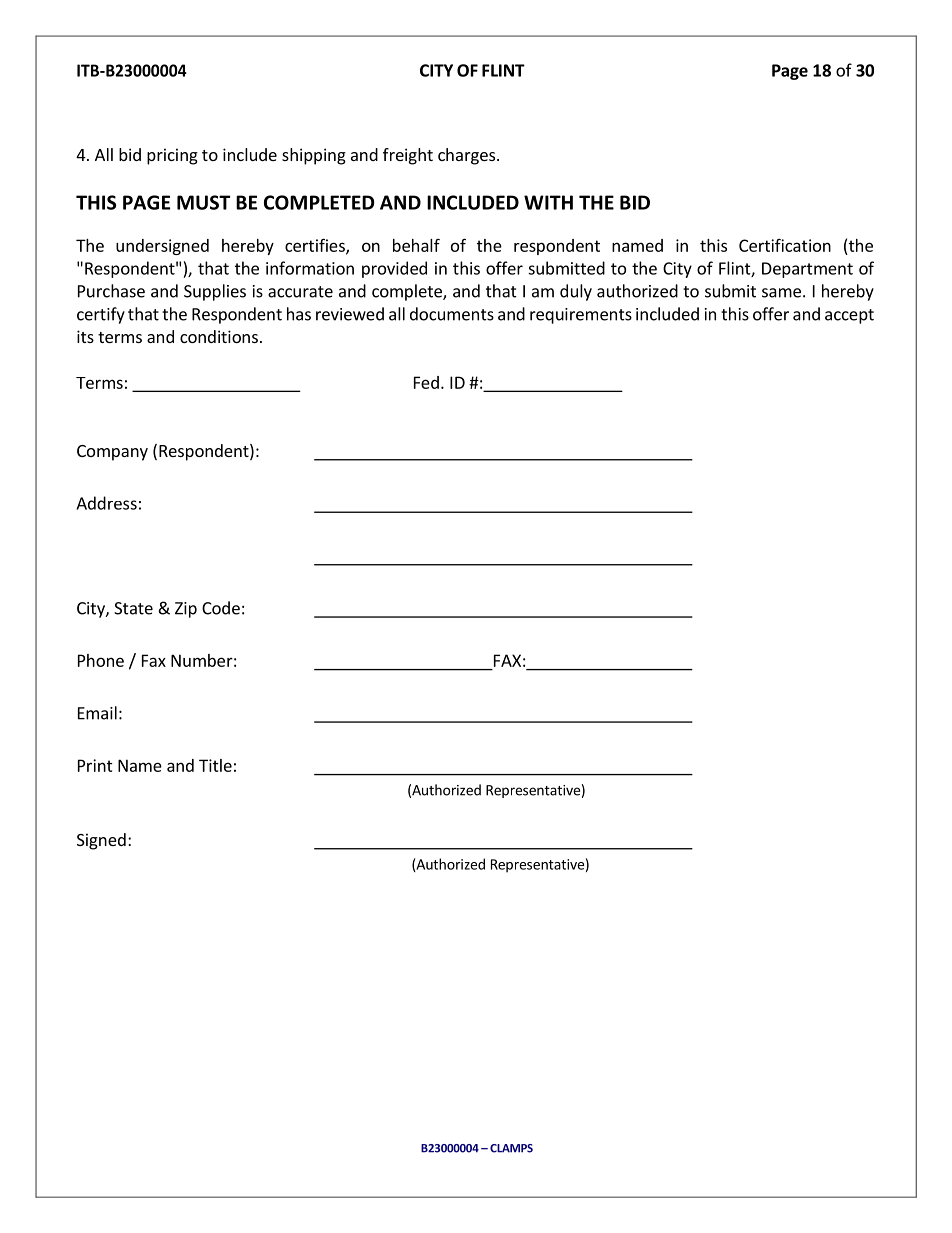 Image resolution: width=952 pixels, height=1233 pixels. Describe the element at coordinates (785, 245) in the page. I see `Certification` at that location.
